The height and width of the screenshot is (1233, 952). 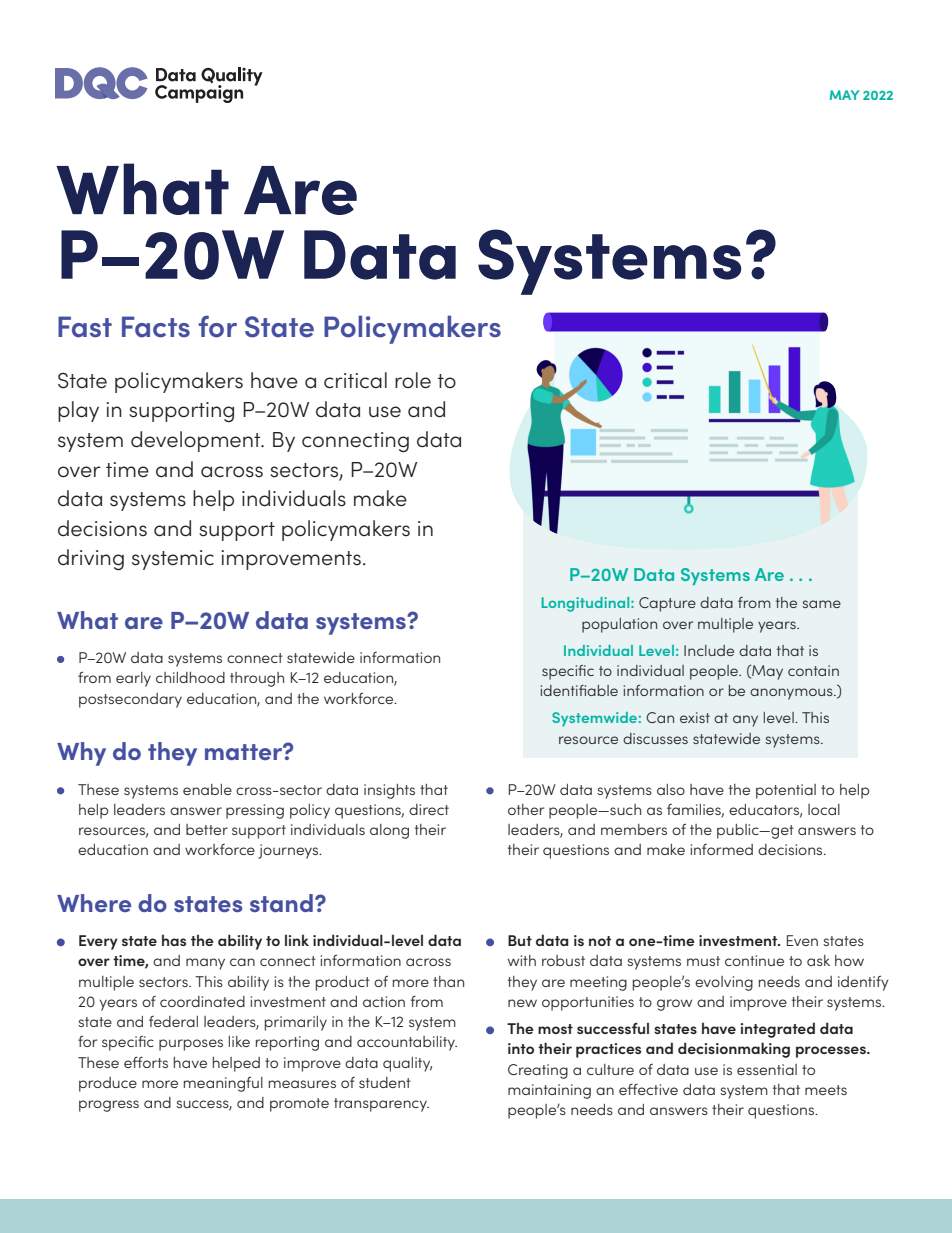 I want to click on role, so click(x=413, y=380).
